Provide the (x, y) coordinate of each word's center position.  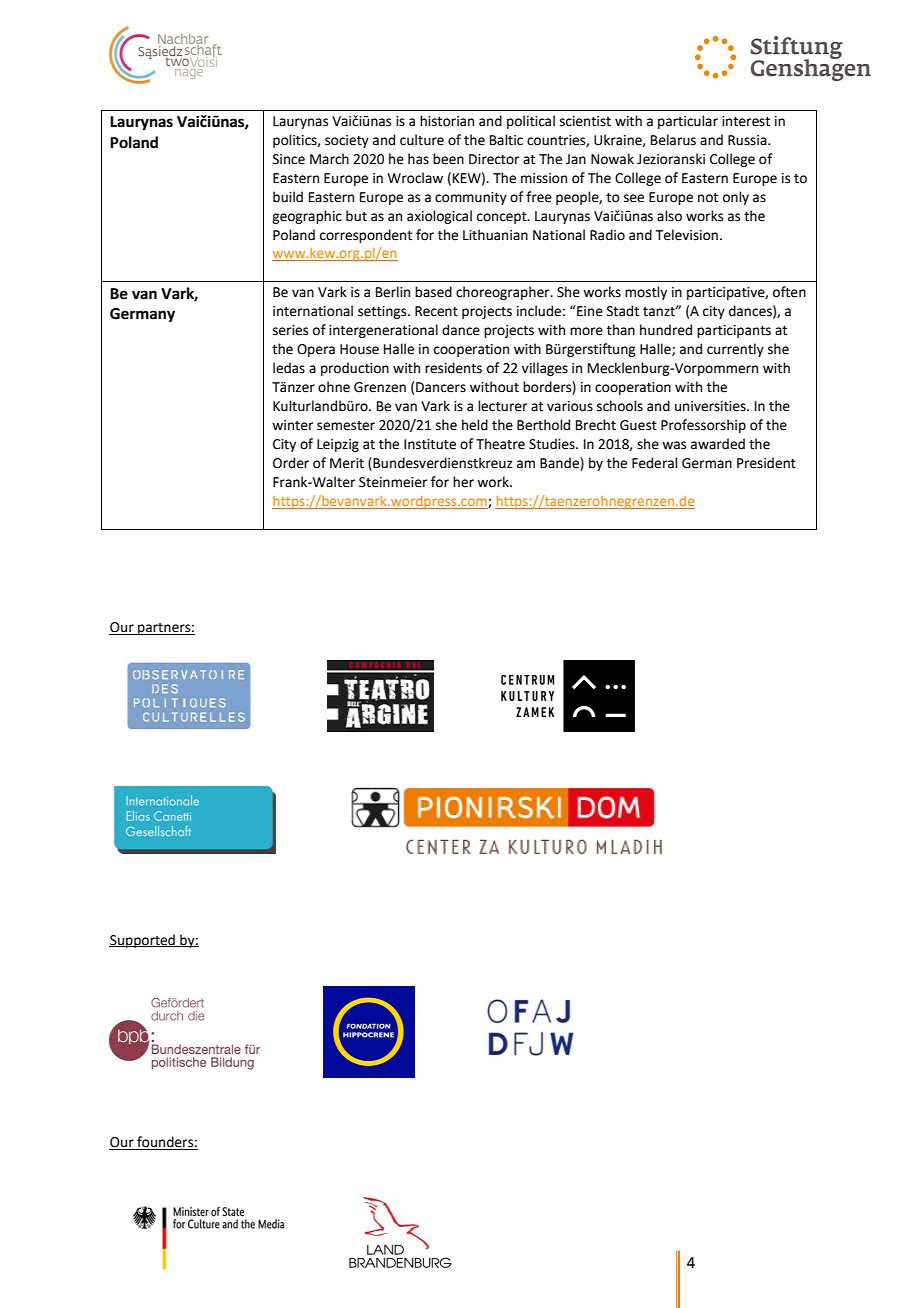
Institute (430, 444)
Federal (655, 463)
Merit (347, 463)
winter (292, 425)
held (475, 425)
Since (289, 159)
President (766, 463)
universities (711, 406)
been (448, 159)
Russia (748, 140)
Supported (143, 941)
